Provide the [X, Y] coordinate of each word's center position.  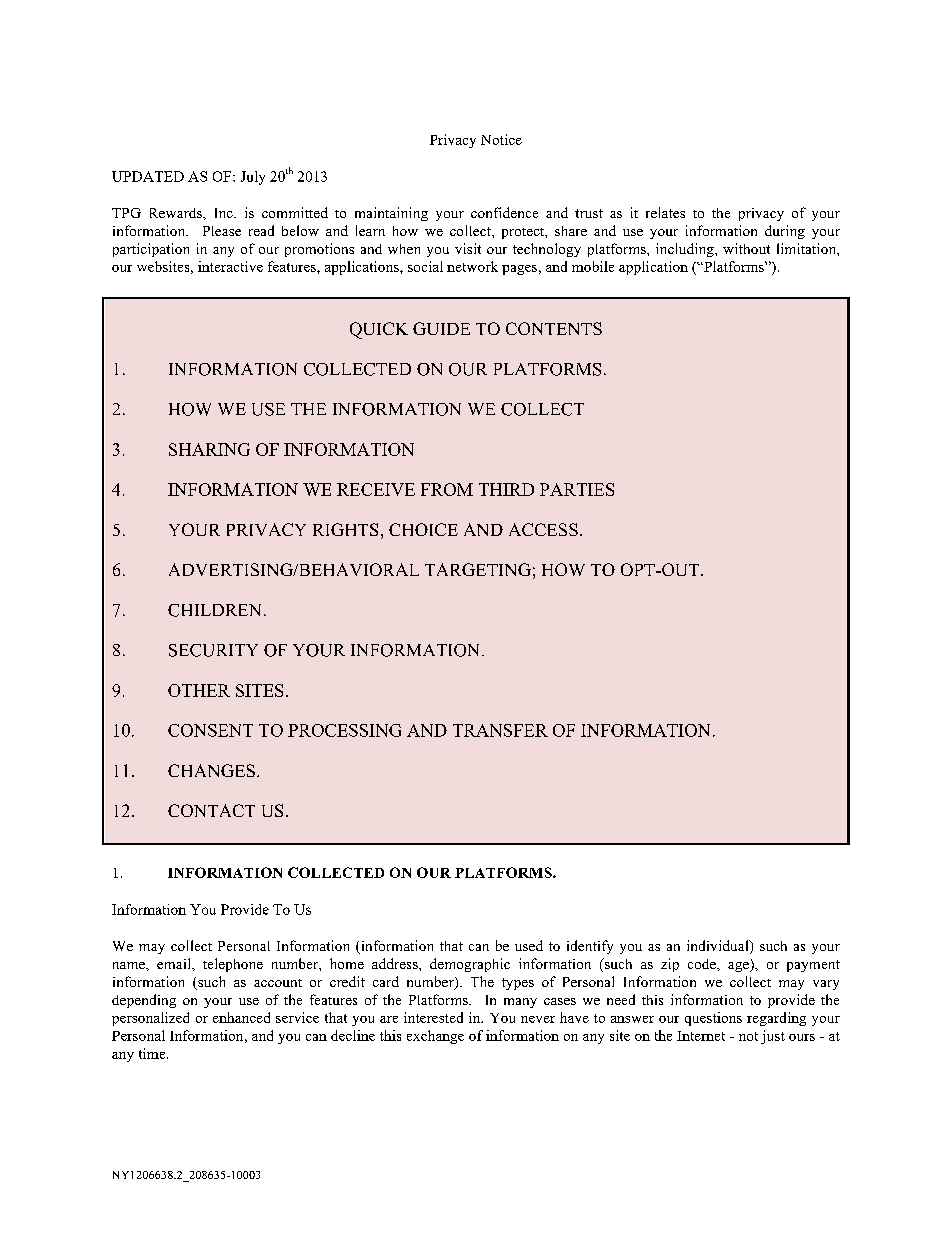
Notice [501, 139]
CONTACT [211, 810]
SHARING [209, 449]
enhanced [241, 1017]
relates [665, 212]
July [253, 178]
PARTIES [577, 489]
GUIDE [441, 328]
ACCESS [543, 529]
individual [719, 947]
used [529, 945]
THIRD [506, 489]
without [746, 248]
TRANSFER [500, 730]
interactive [230, 266]
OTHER [199, 690]
